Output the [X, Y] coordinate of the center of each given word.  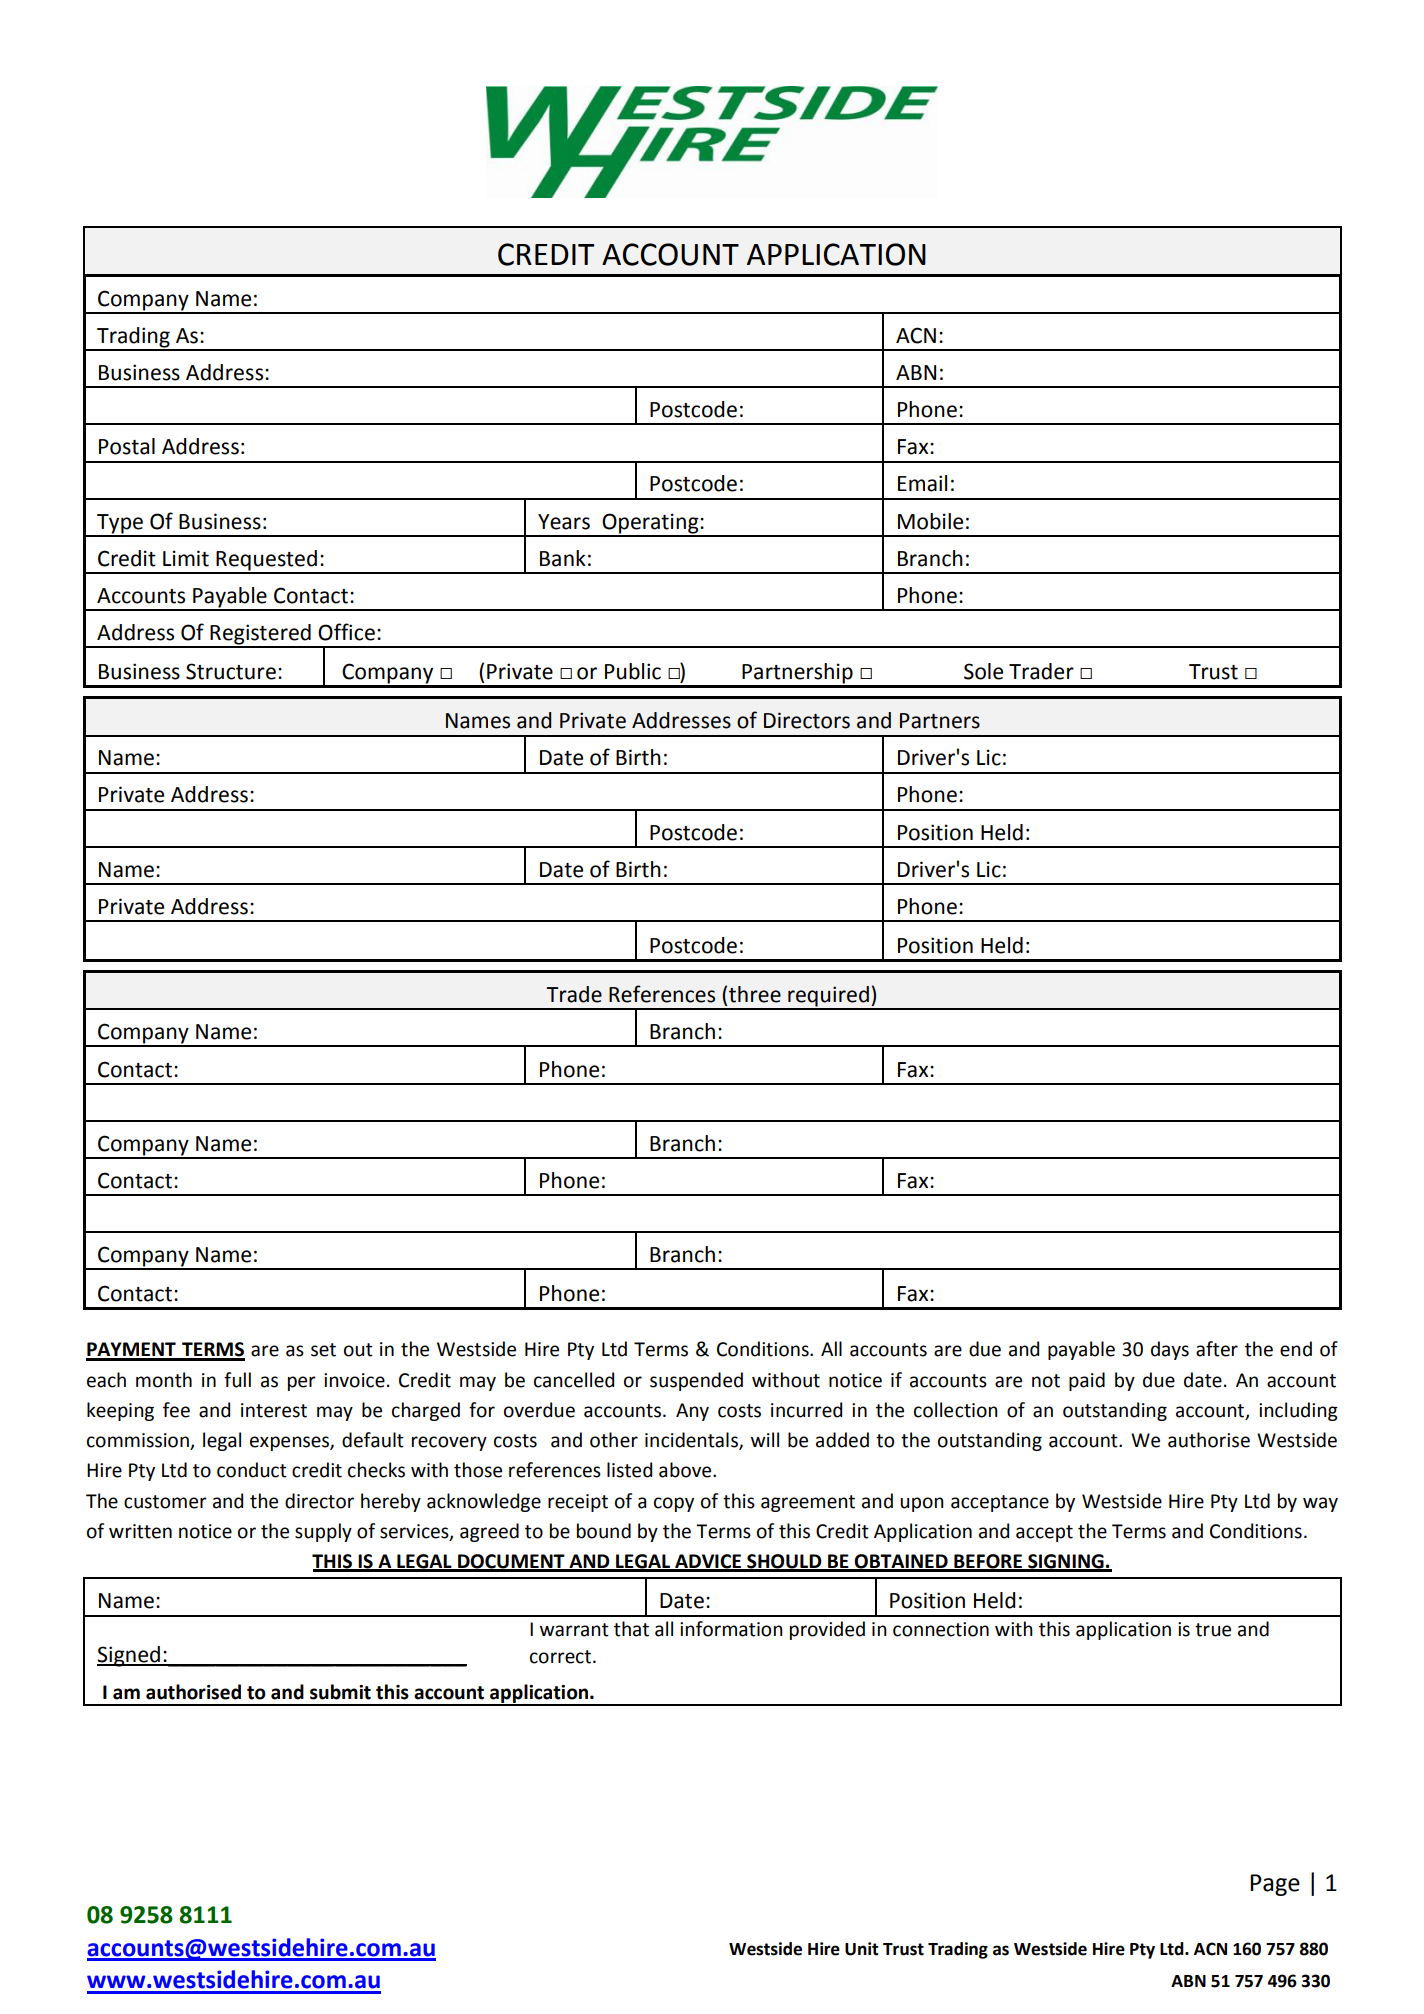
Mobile [930, 521]
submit [340, 1692]
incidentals [692, 1441]
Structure [231, 671]
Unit [862, 1949]
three [755, 994]
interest [274, 1410]
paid [1087, 1381]
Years [564, 522]
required [828, 997]
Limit [186, 558]
